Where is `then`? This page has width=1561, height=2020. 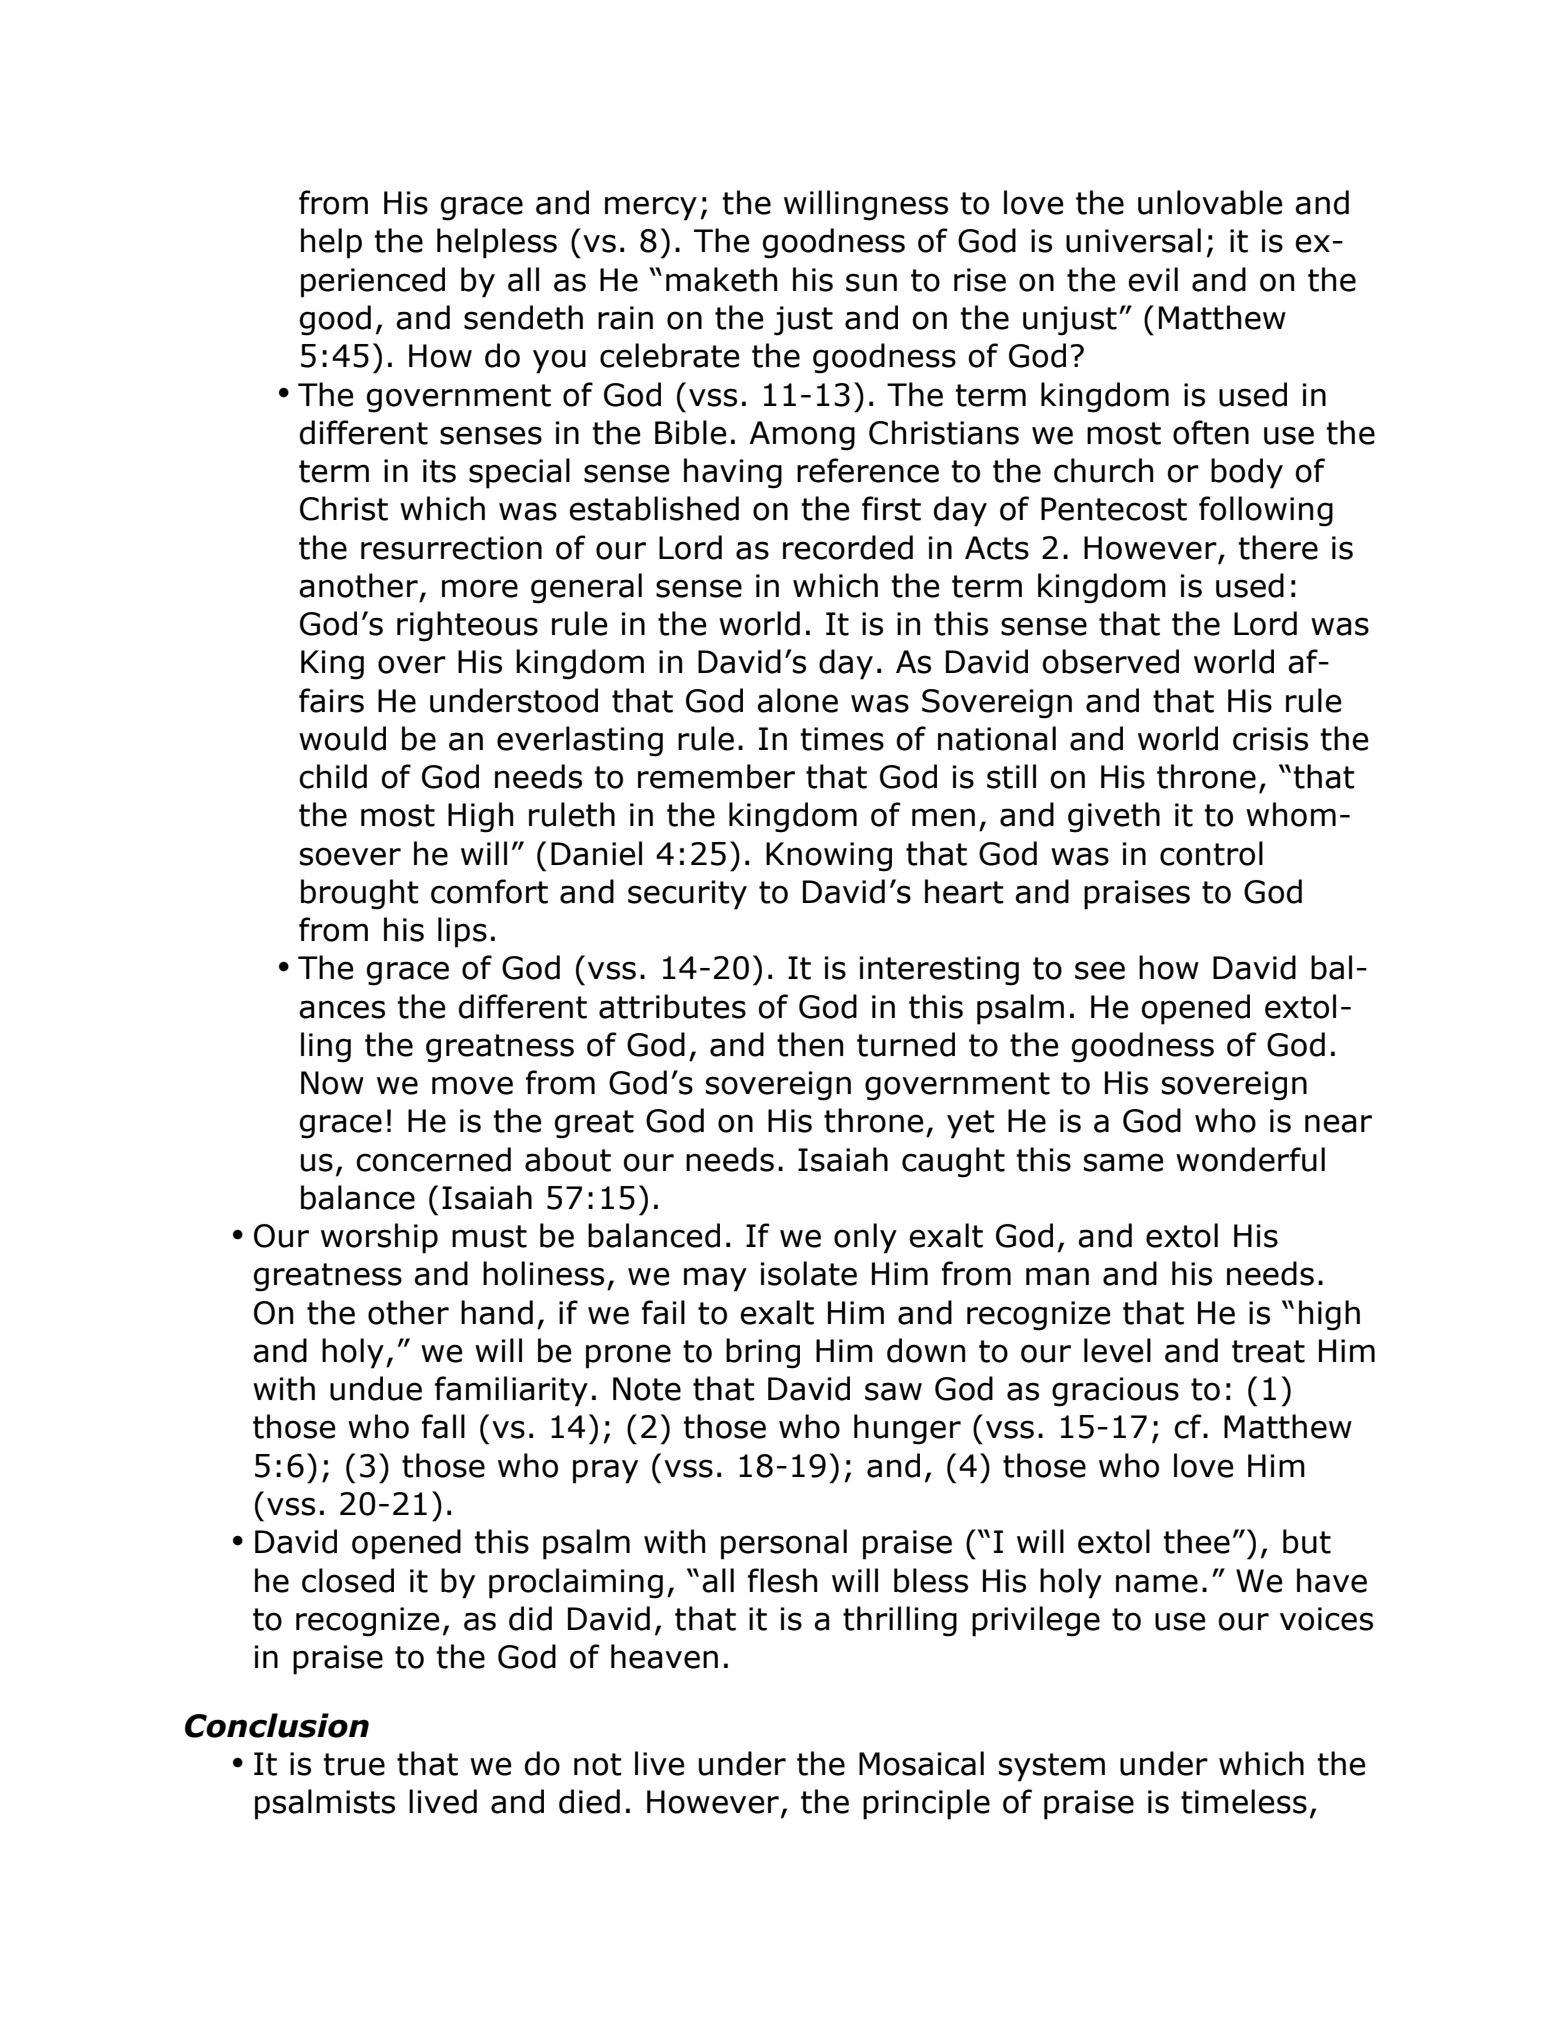 then is located at coordinates (810, 1044).
